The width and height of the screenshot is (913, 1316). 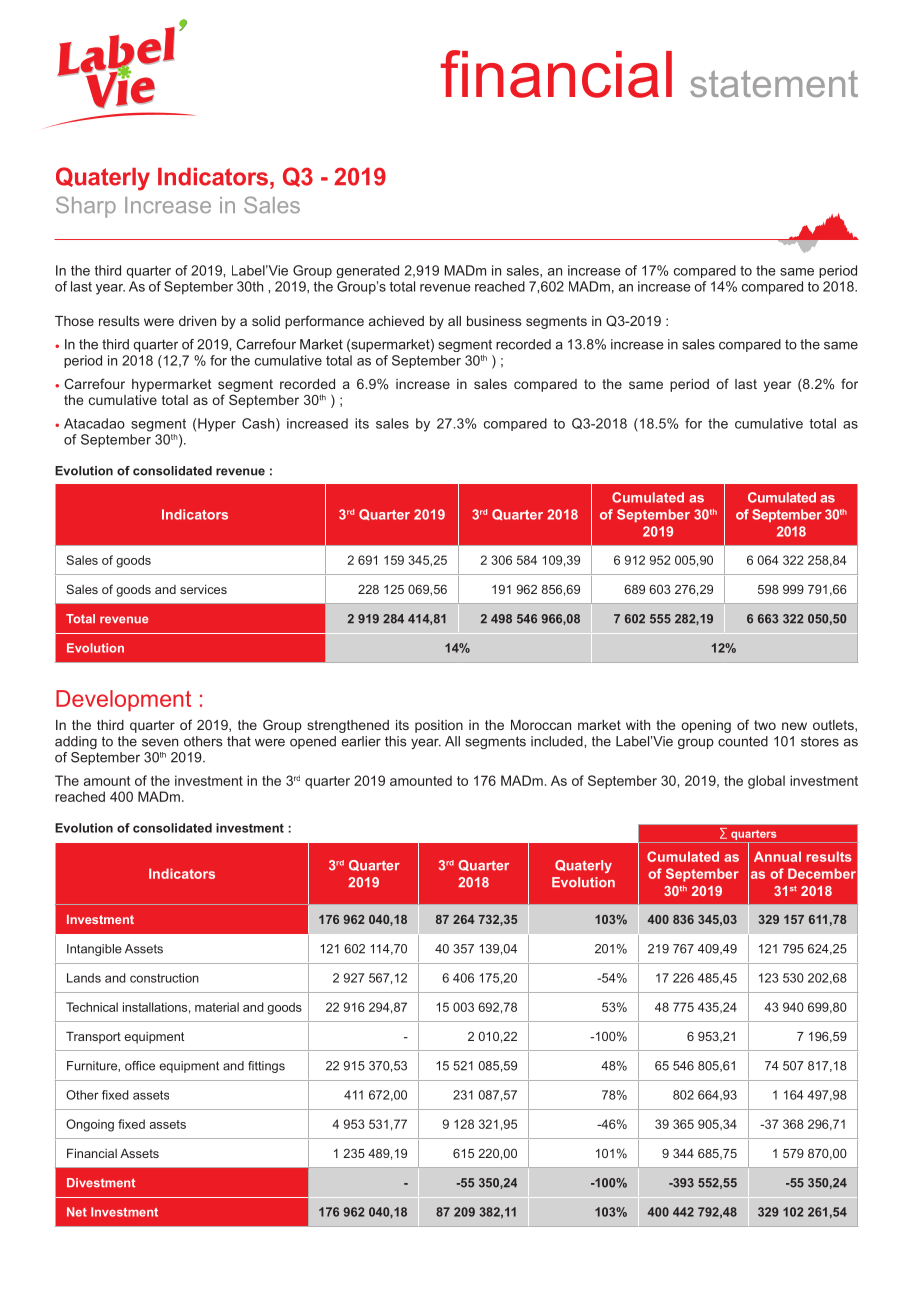 I want to click on seven, so click(x=160, y=742).
